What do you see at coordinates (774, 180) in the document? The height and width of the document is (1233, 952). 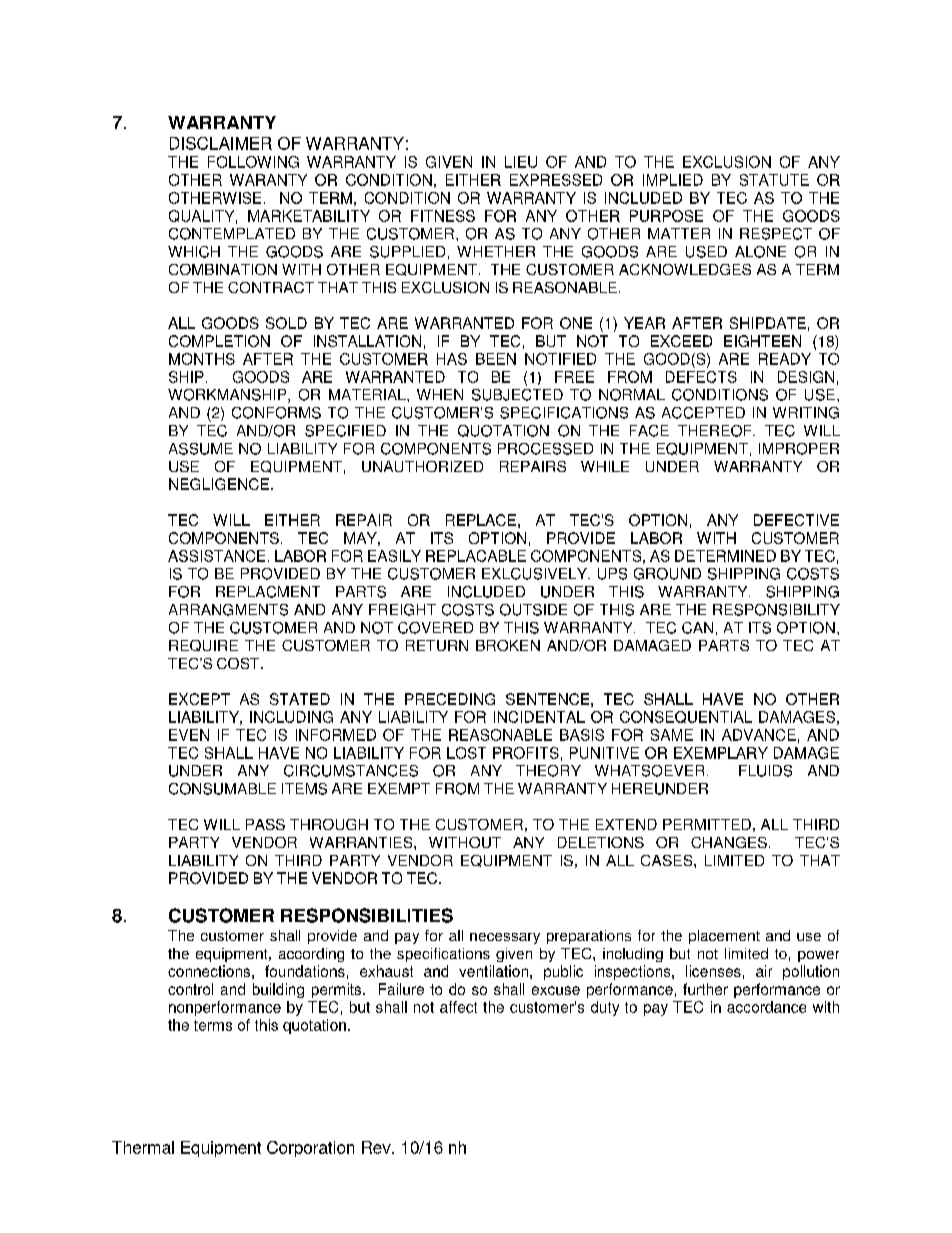 I see `STATUTE` at bounding box center [774, 180].
